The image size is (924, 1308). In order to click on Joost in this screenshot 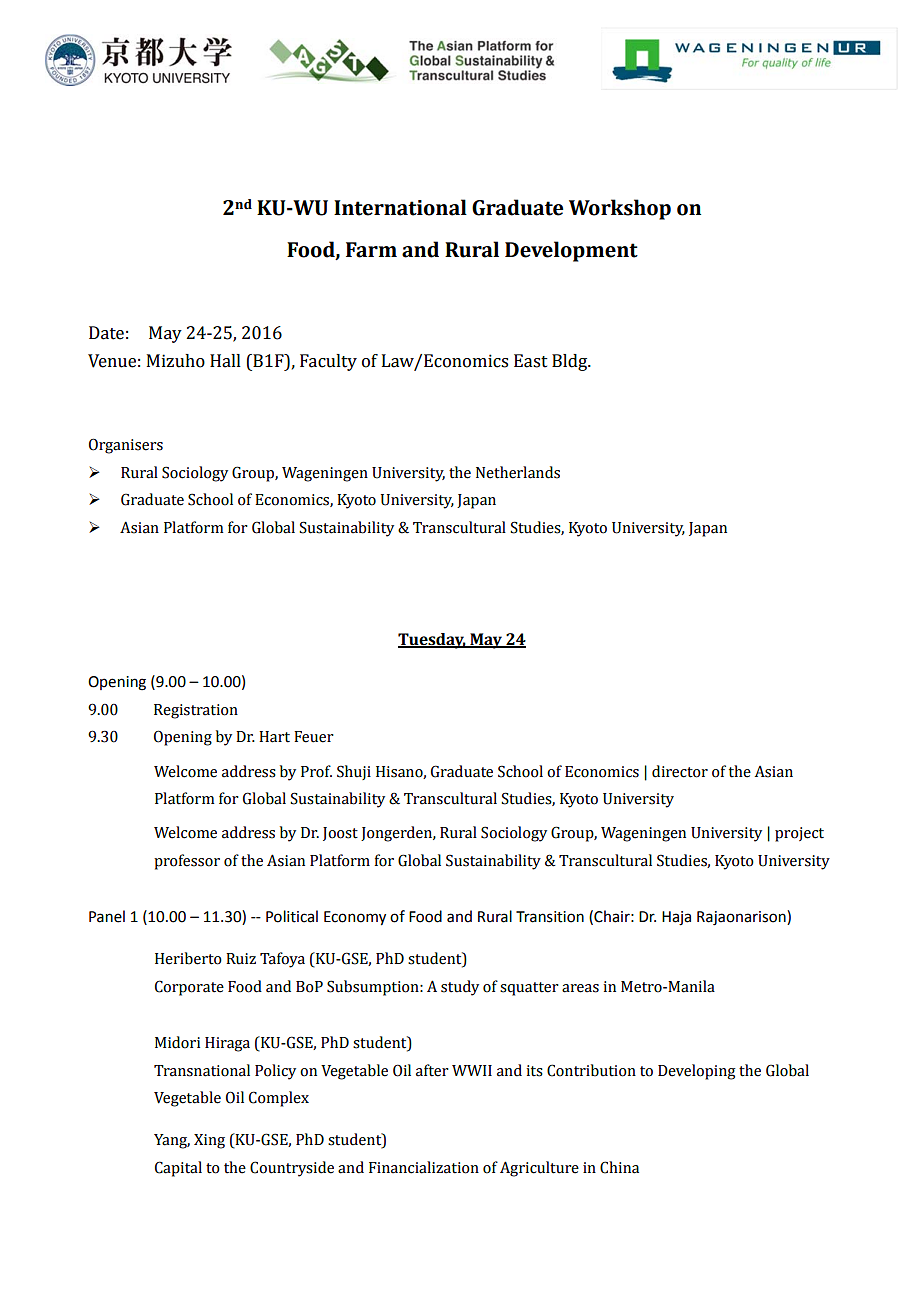, I will do `click(340, 834)`.
